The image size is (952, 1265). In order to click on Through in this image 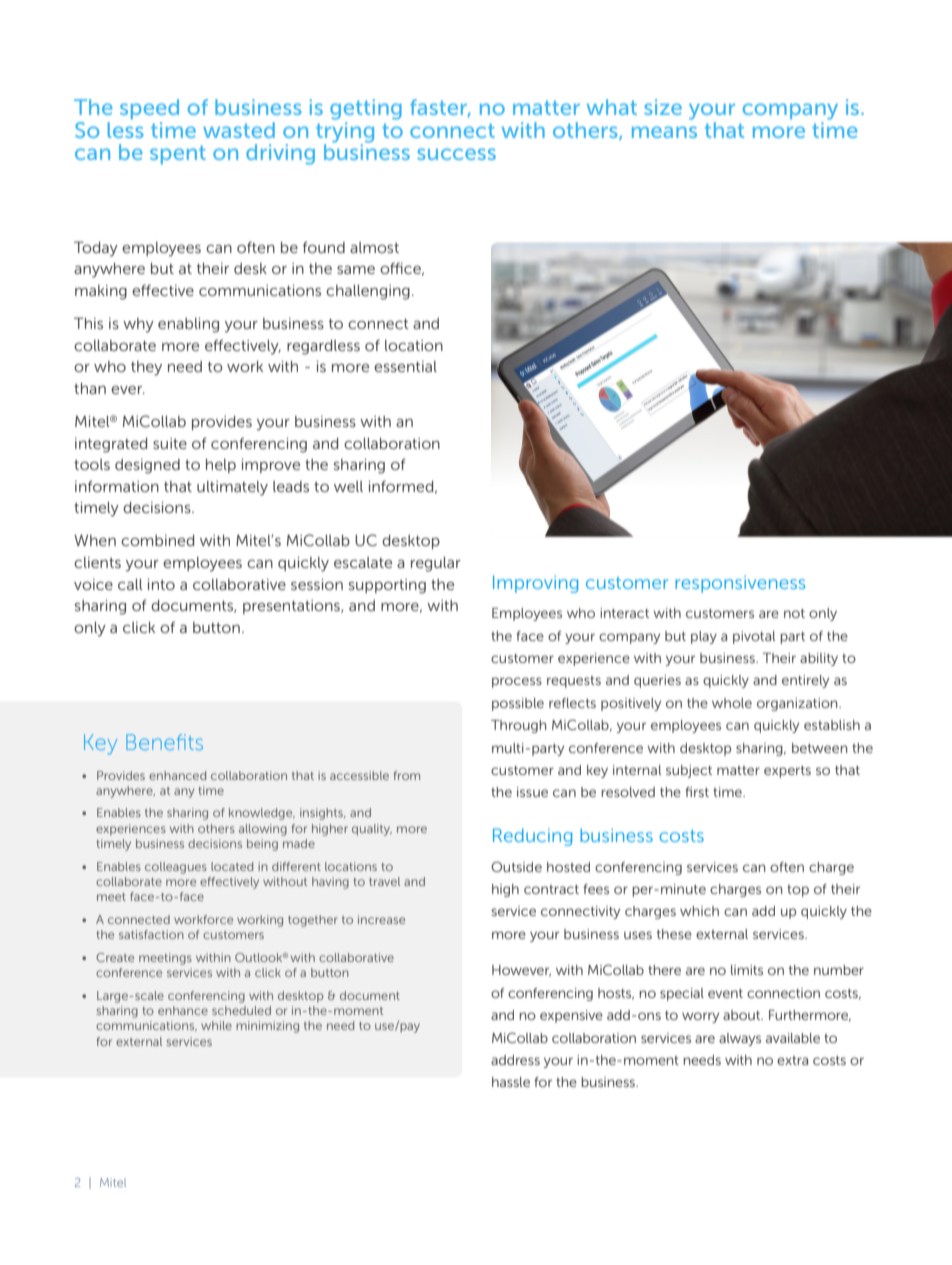, I will do `click(518, 726)`.
